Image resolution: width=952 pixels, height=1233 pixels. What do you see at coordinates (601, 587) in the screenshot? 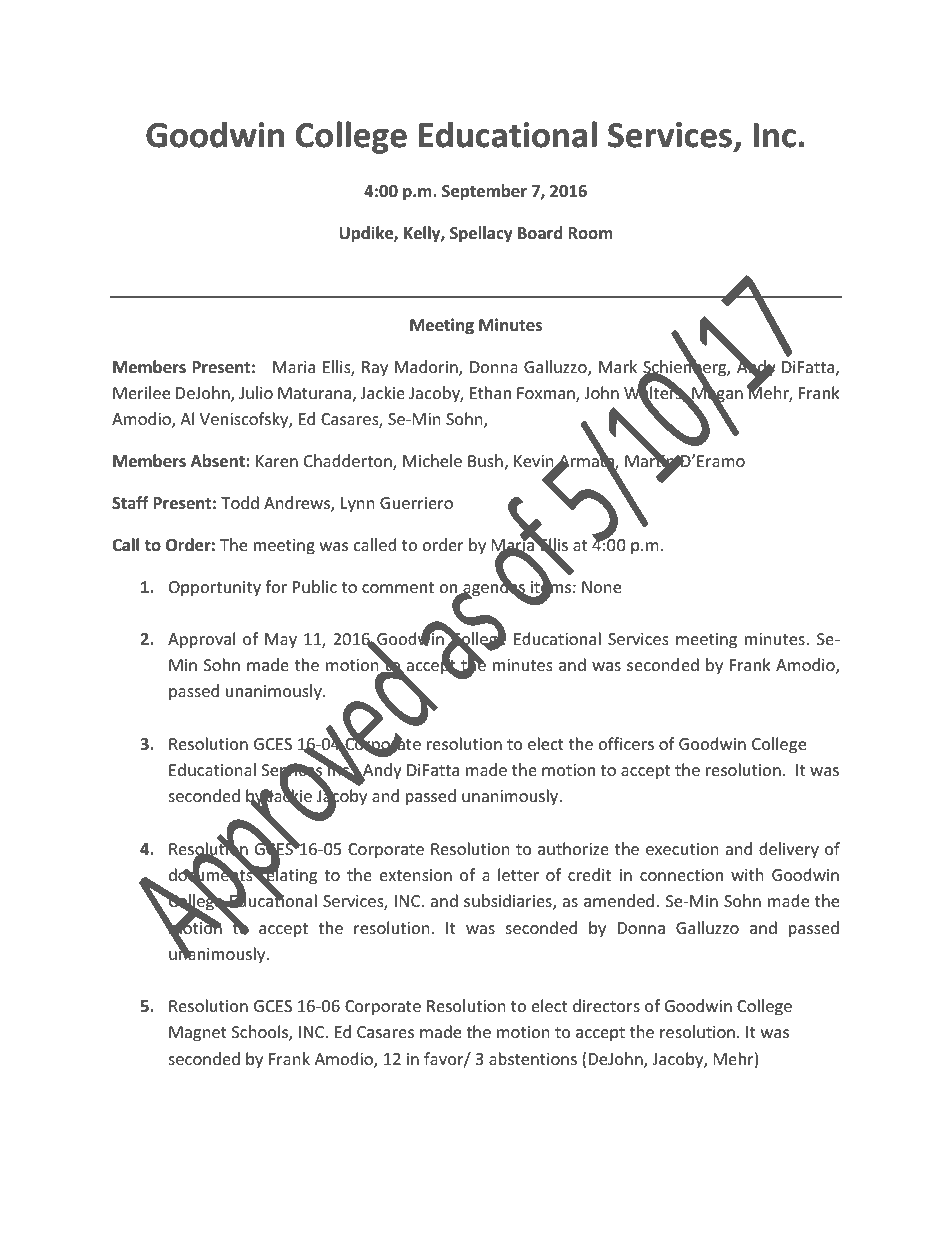
I see `None` at bounding box center [601, 587].
